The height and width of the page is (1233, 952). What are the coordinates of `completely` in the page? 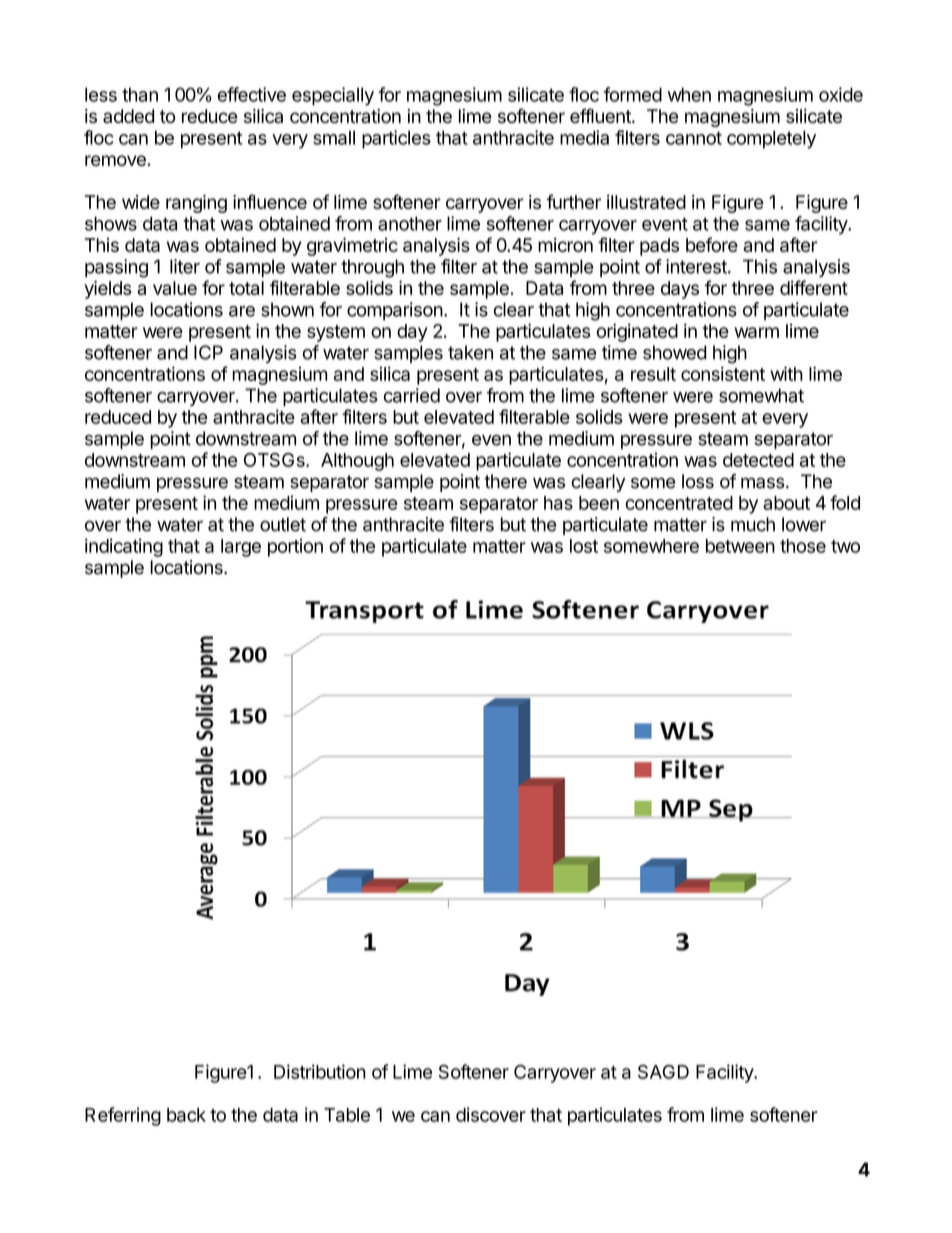 It's located at (771, 139).
